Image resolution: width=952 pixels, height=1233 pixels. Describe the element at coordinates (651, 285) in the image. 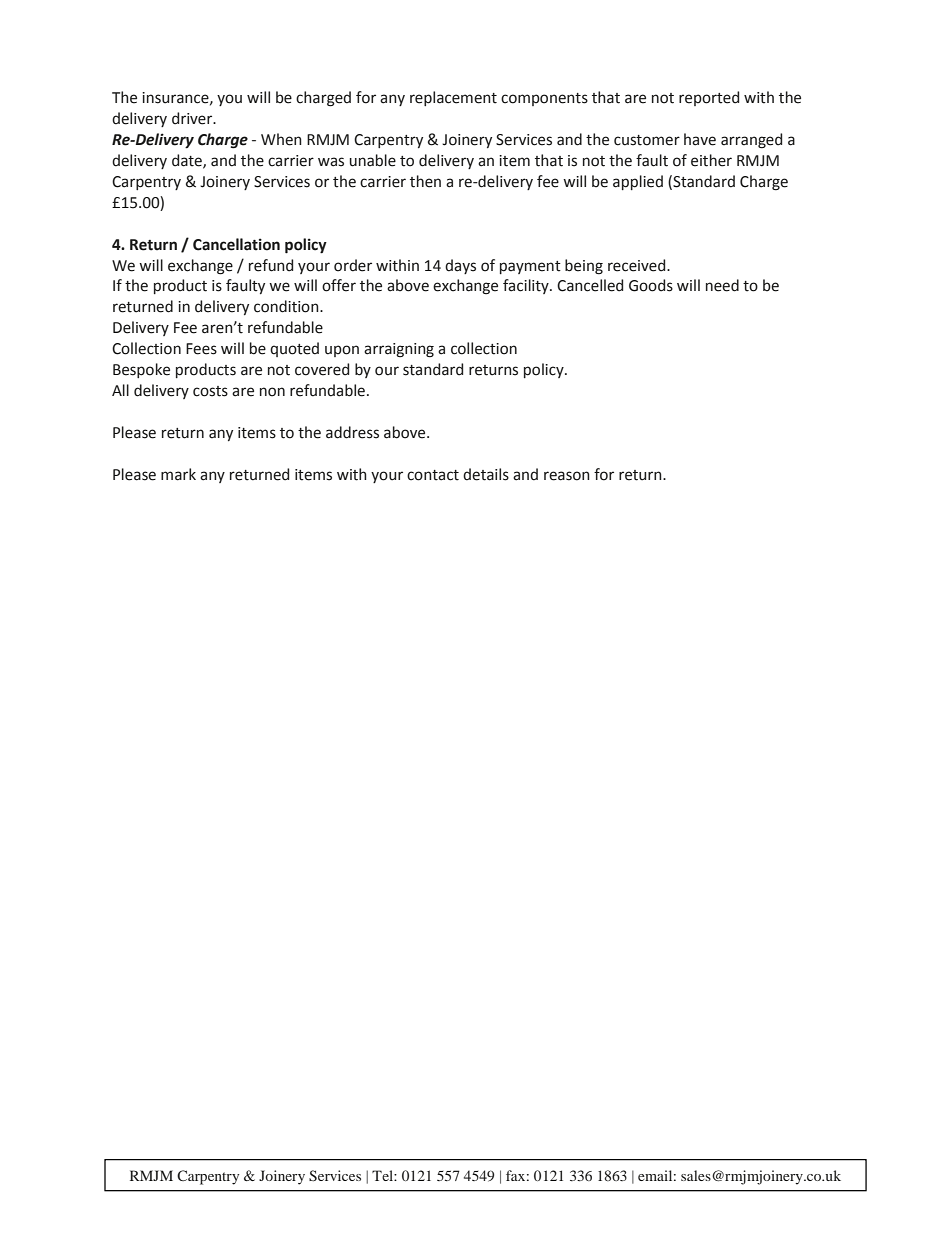

I see `Goods` at that location.
